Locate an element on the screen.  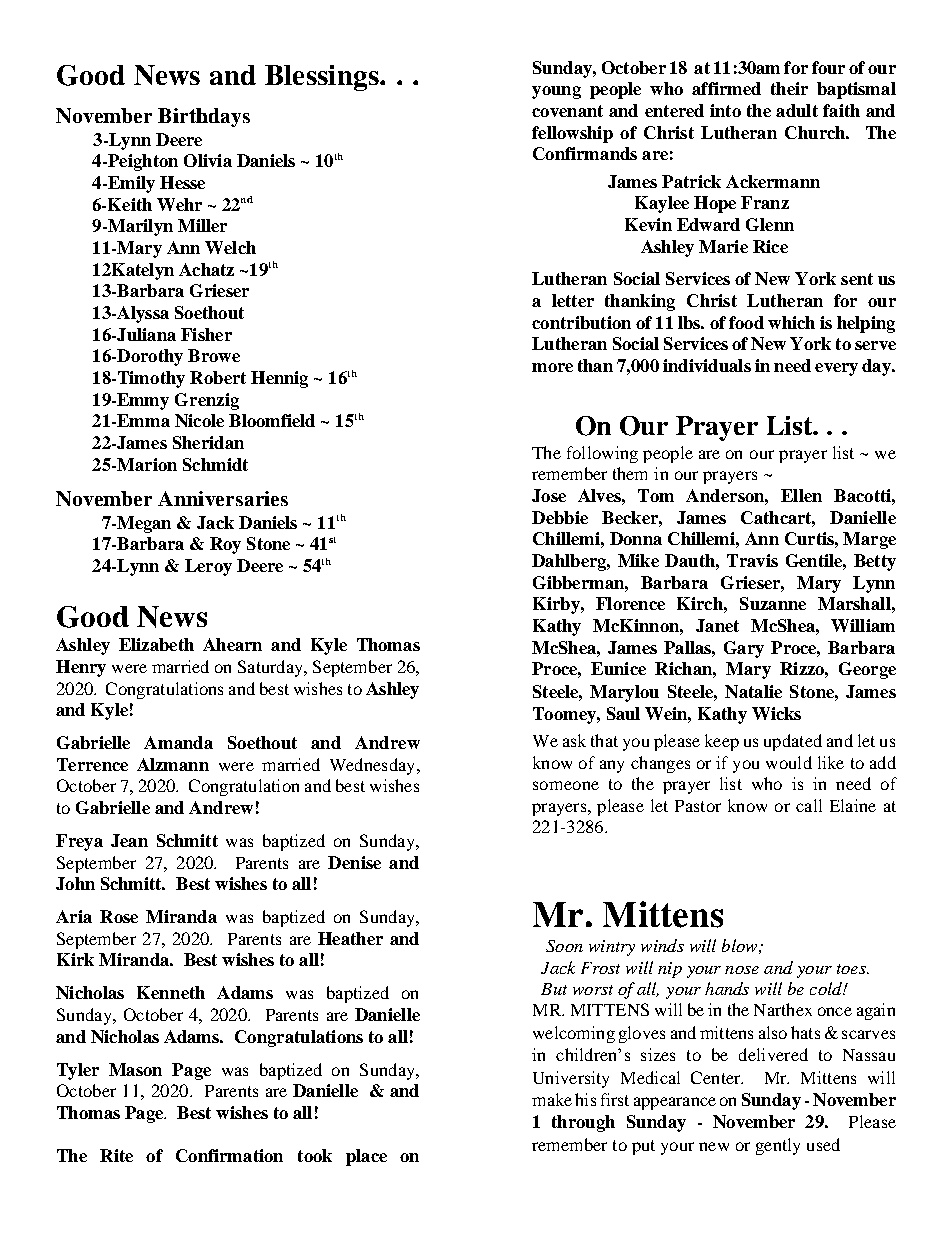
Rite is located at coordinates (116, 1155).
